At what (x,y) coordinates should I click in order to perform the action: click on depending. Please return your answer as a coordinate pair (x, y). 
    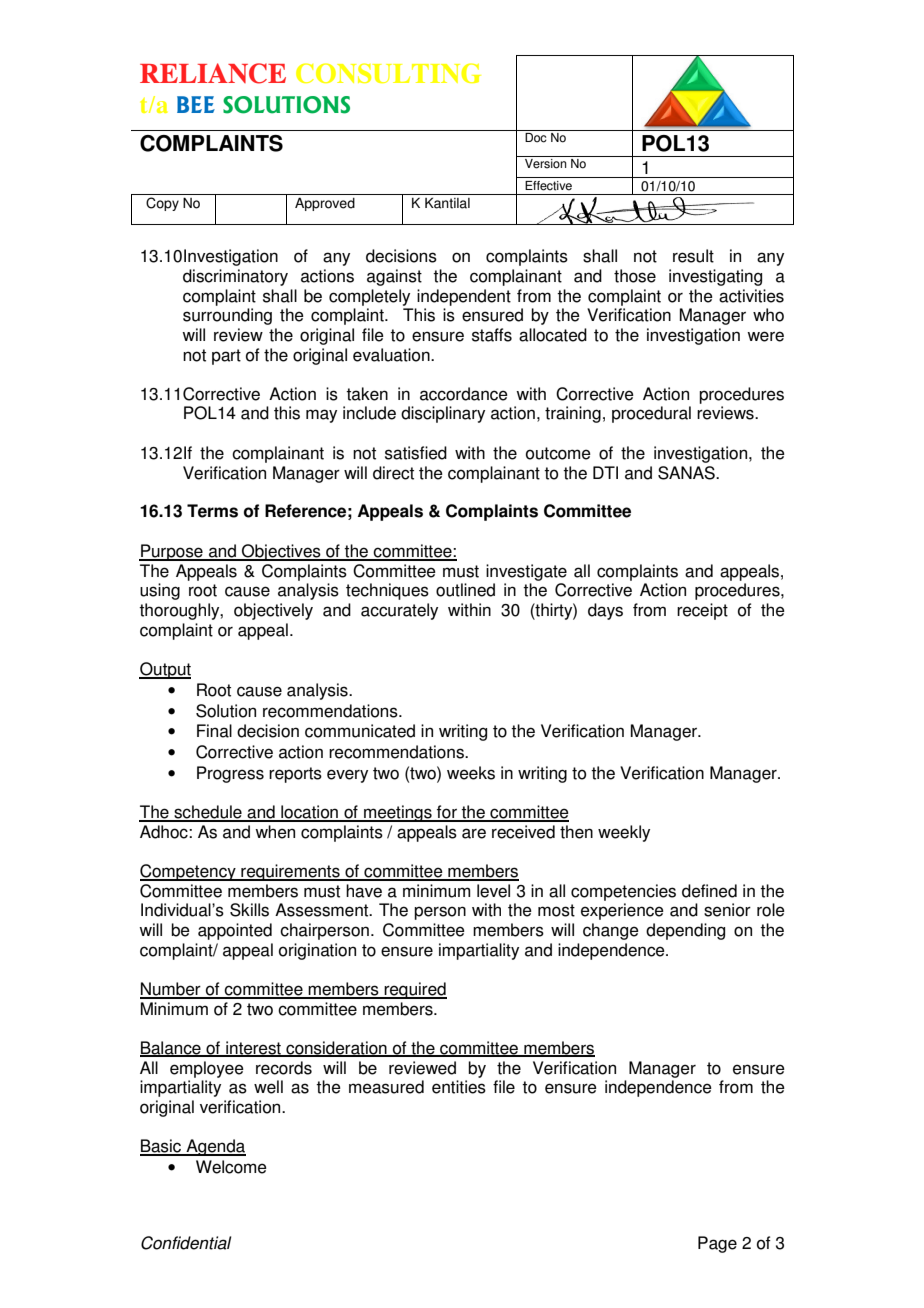
    Looking at the image, I should click on (685, 931).
